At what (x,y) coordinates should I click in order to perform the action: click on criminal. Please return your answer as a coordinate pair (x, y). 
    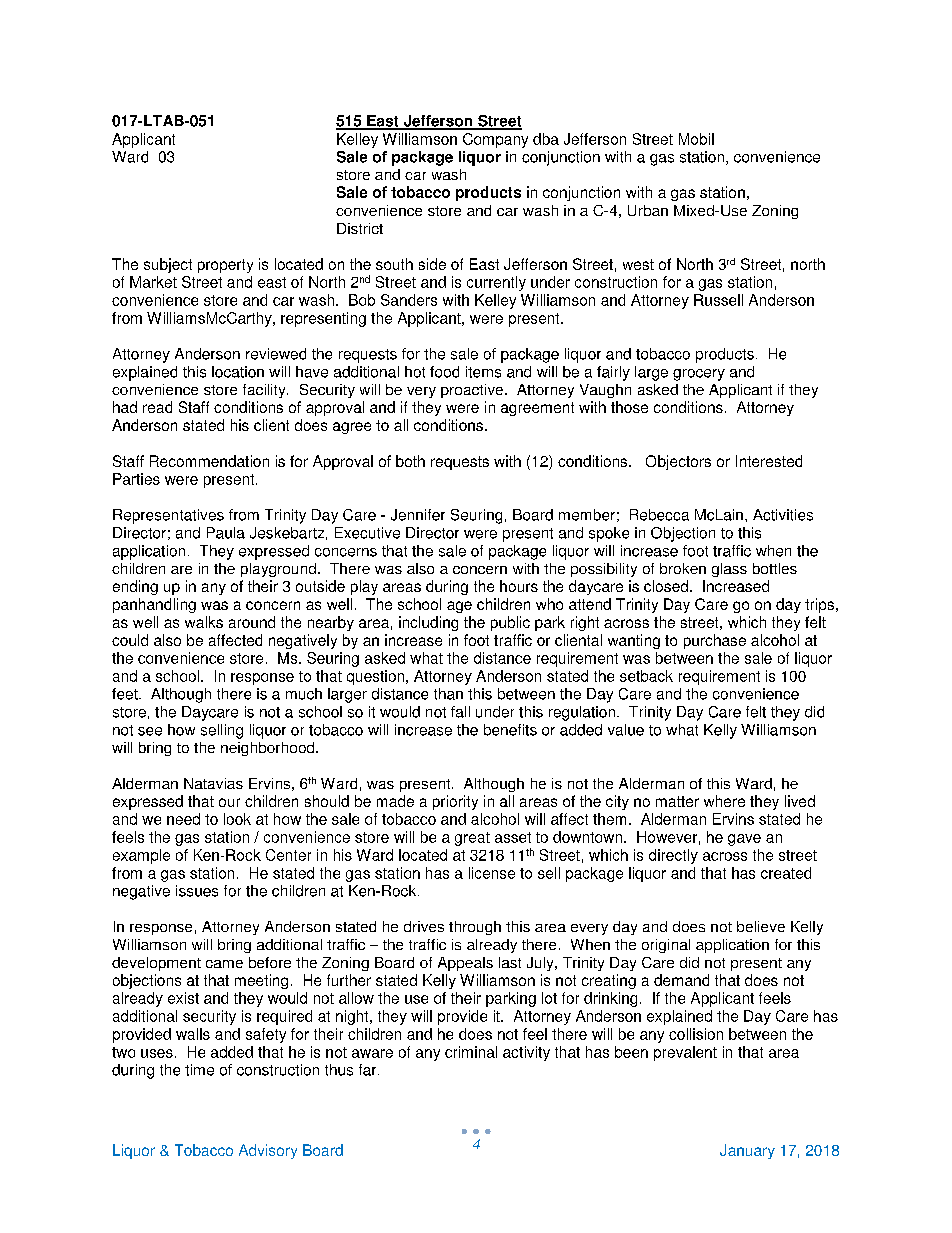
    Looking at the image, I should click on (471, 1052).
